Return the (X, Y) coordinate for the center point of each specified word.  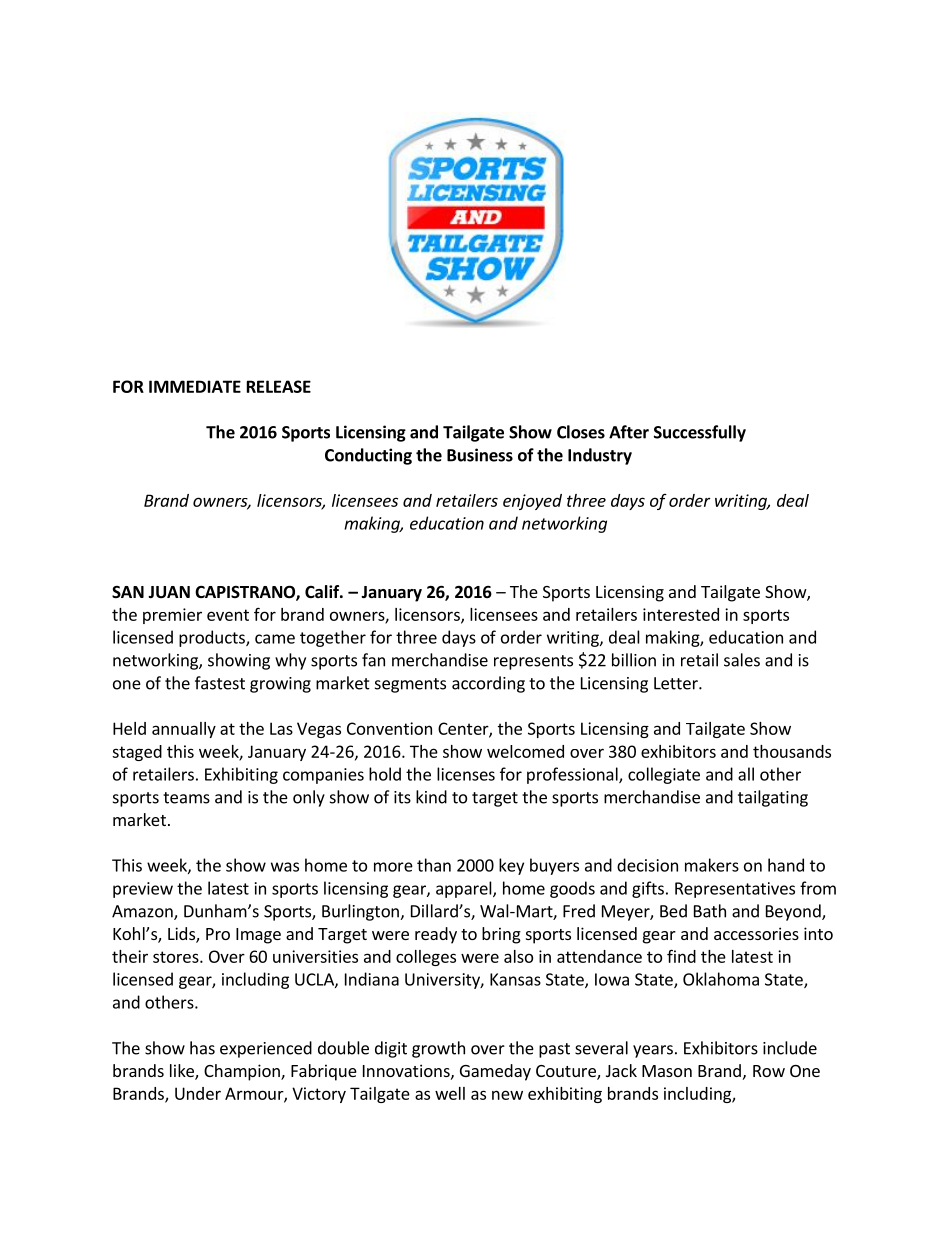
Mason (667, 1071)
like (183, 1072)
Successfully (700, 433)
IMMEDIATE (195, 386)
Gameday (495, 1072)
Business (480, 455)
